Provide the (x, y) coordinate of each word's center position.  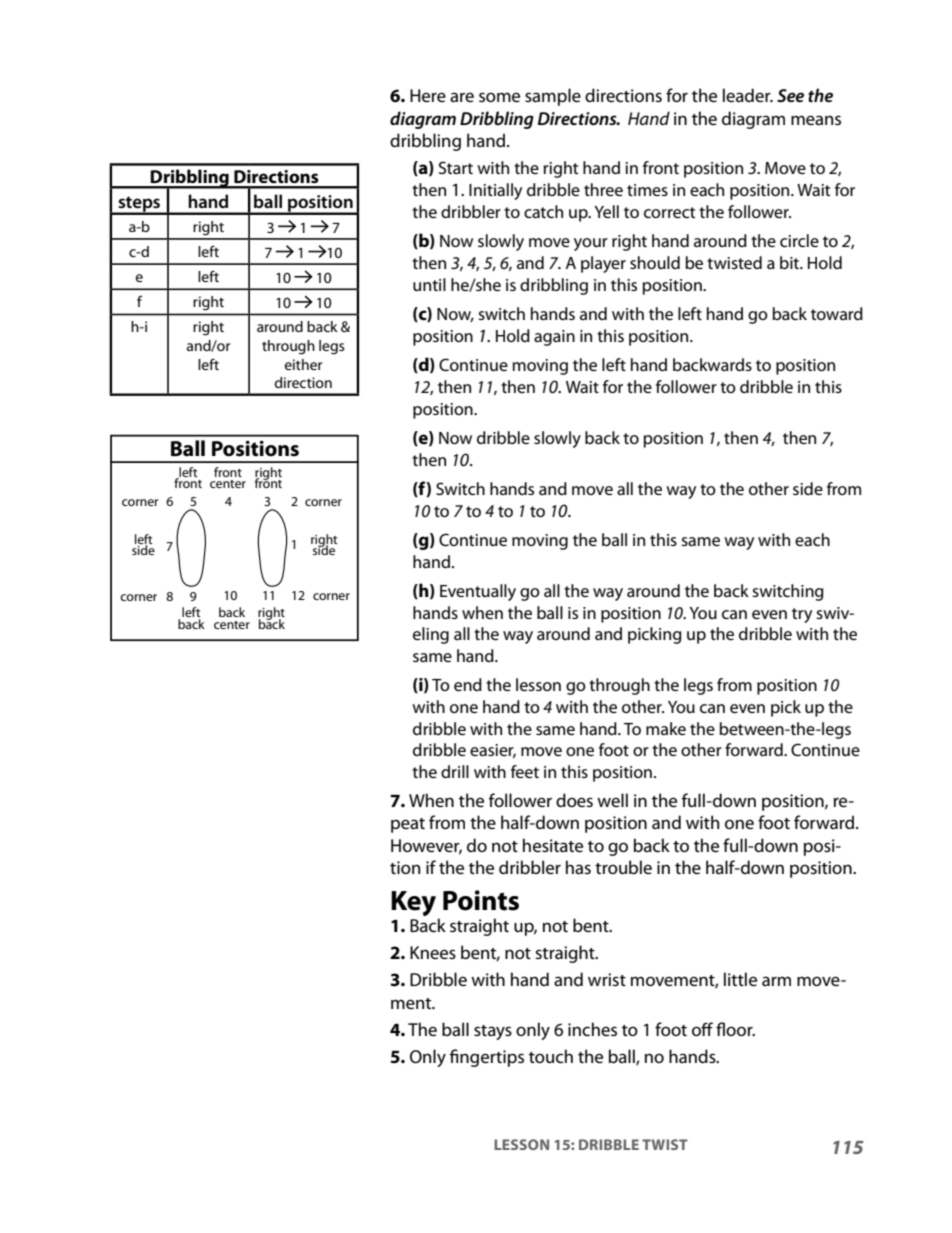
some (499, 97)
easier (493, 751)
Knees (433, 952)
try (802, 615)
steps (139, 205)
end (468, 684)
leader (748, 95)
